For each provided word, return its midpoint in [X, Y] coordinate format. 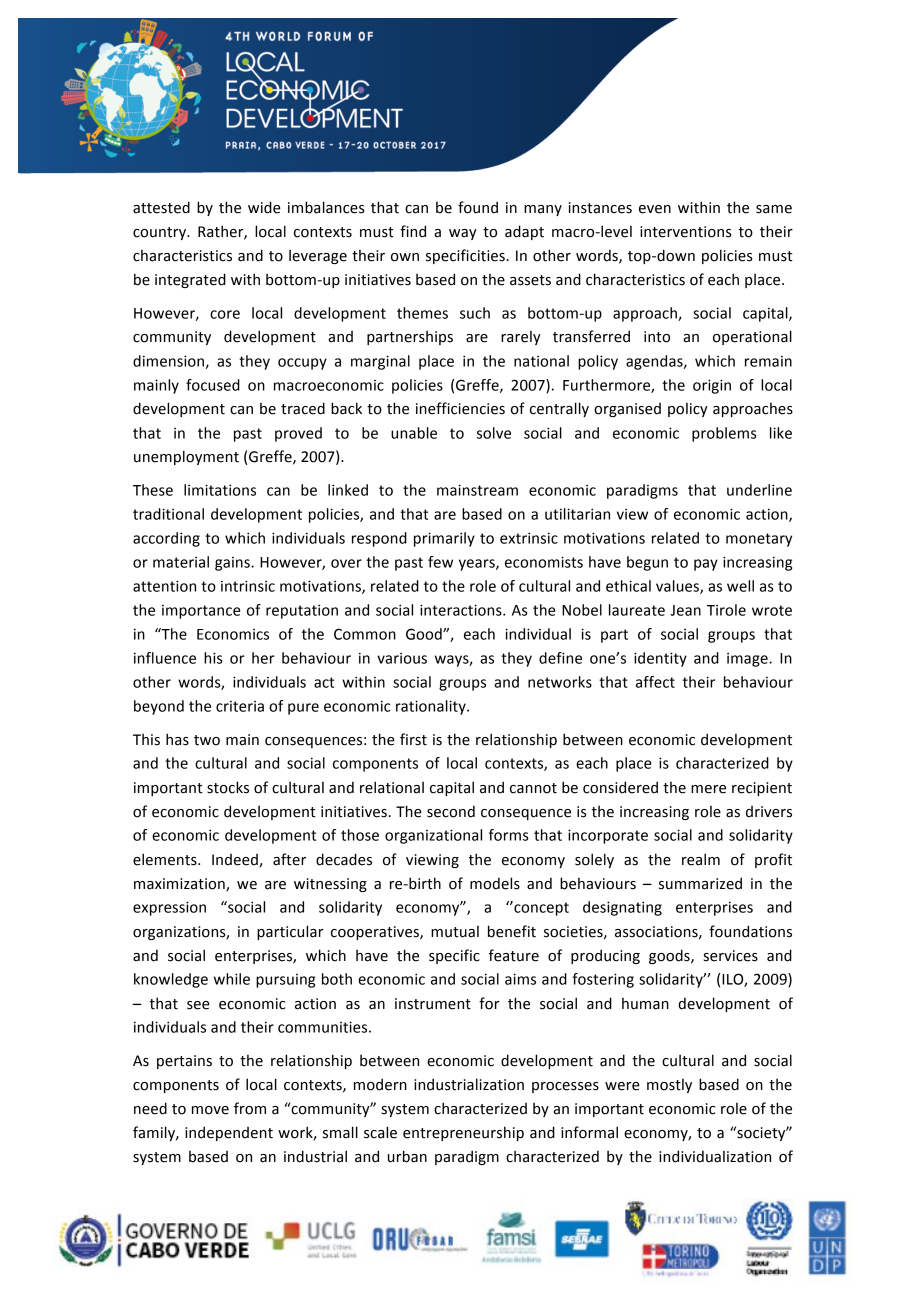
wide [264, 207]
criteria [240, 706]
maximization [180, 884]
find [413, 231]
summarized [700, 883]
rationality [432, 707]
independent [229, 1133]
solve [494, 433]
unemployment [186, 457]
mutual [455, 931]
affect [655, 682]
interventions [686, 232]
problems [724, 434]
